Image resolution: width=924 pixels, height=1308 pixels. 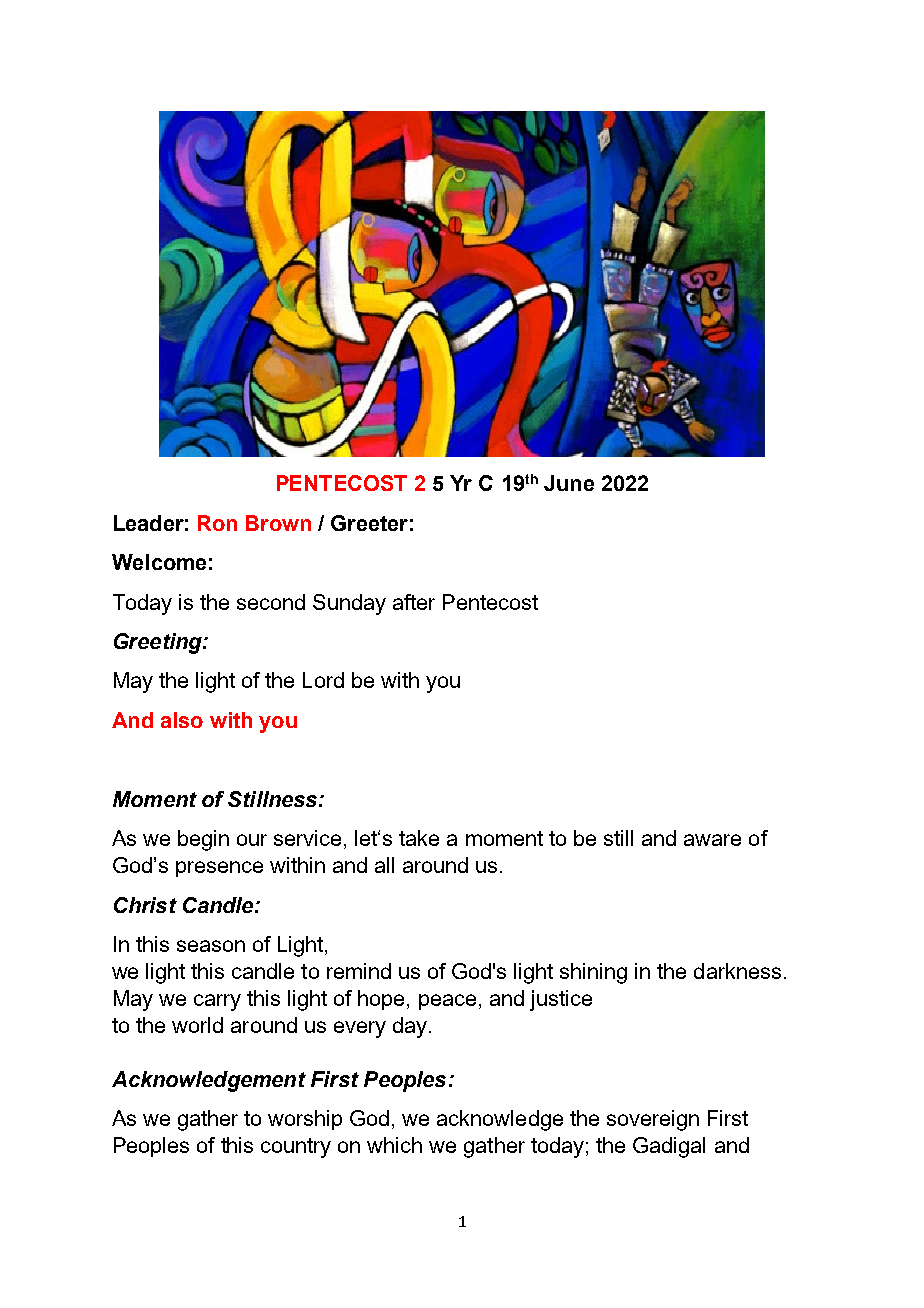 What do you see at coordinates (296, 1148) in the screenshot?
I see `country` at bounding box center [296, 1148].
